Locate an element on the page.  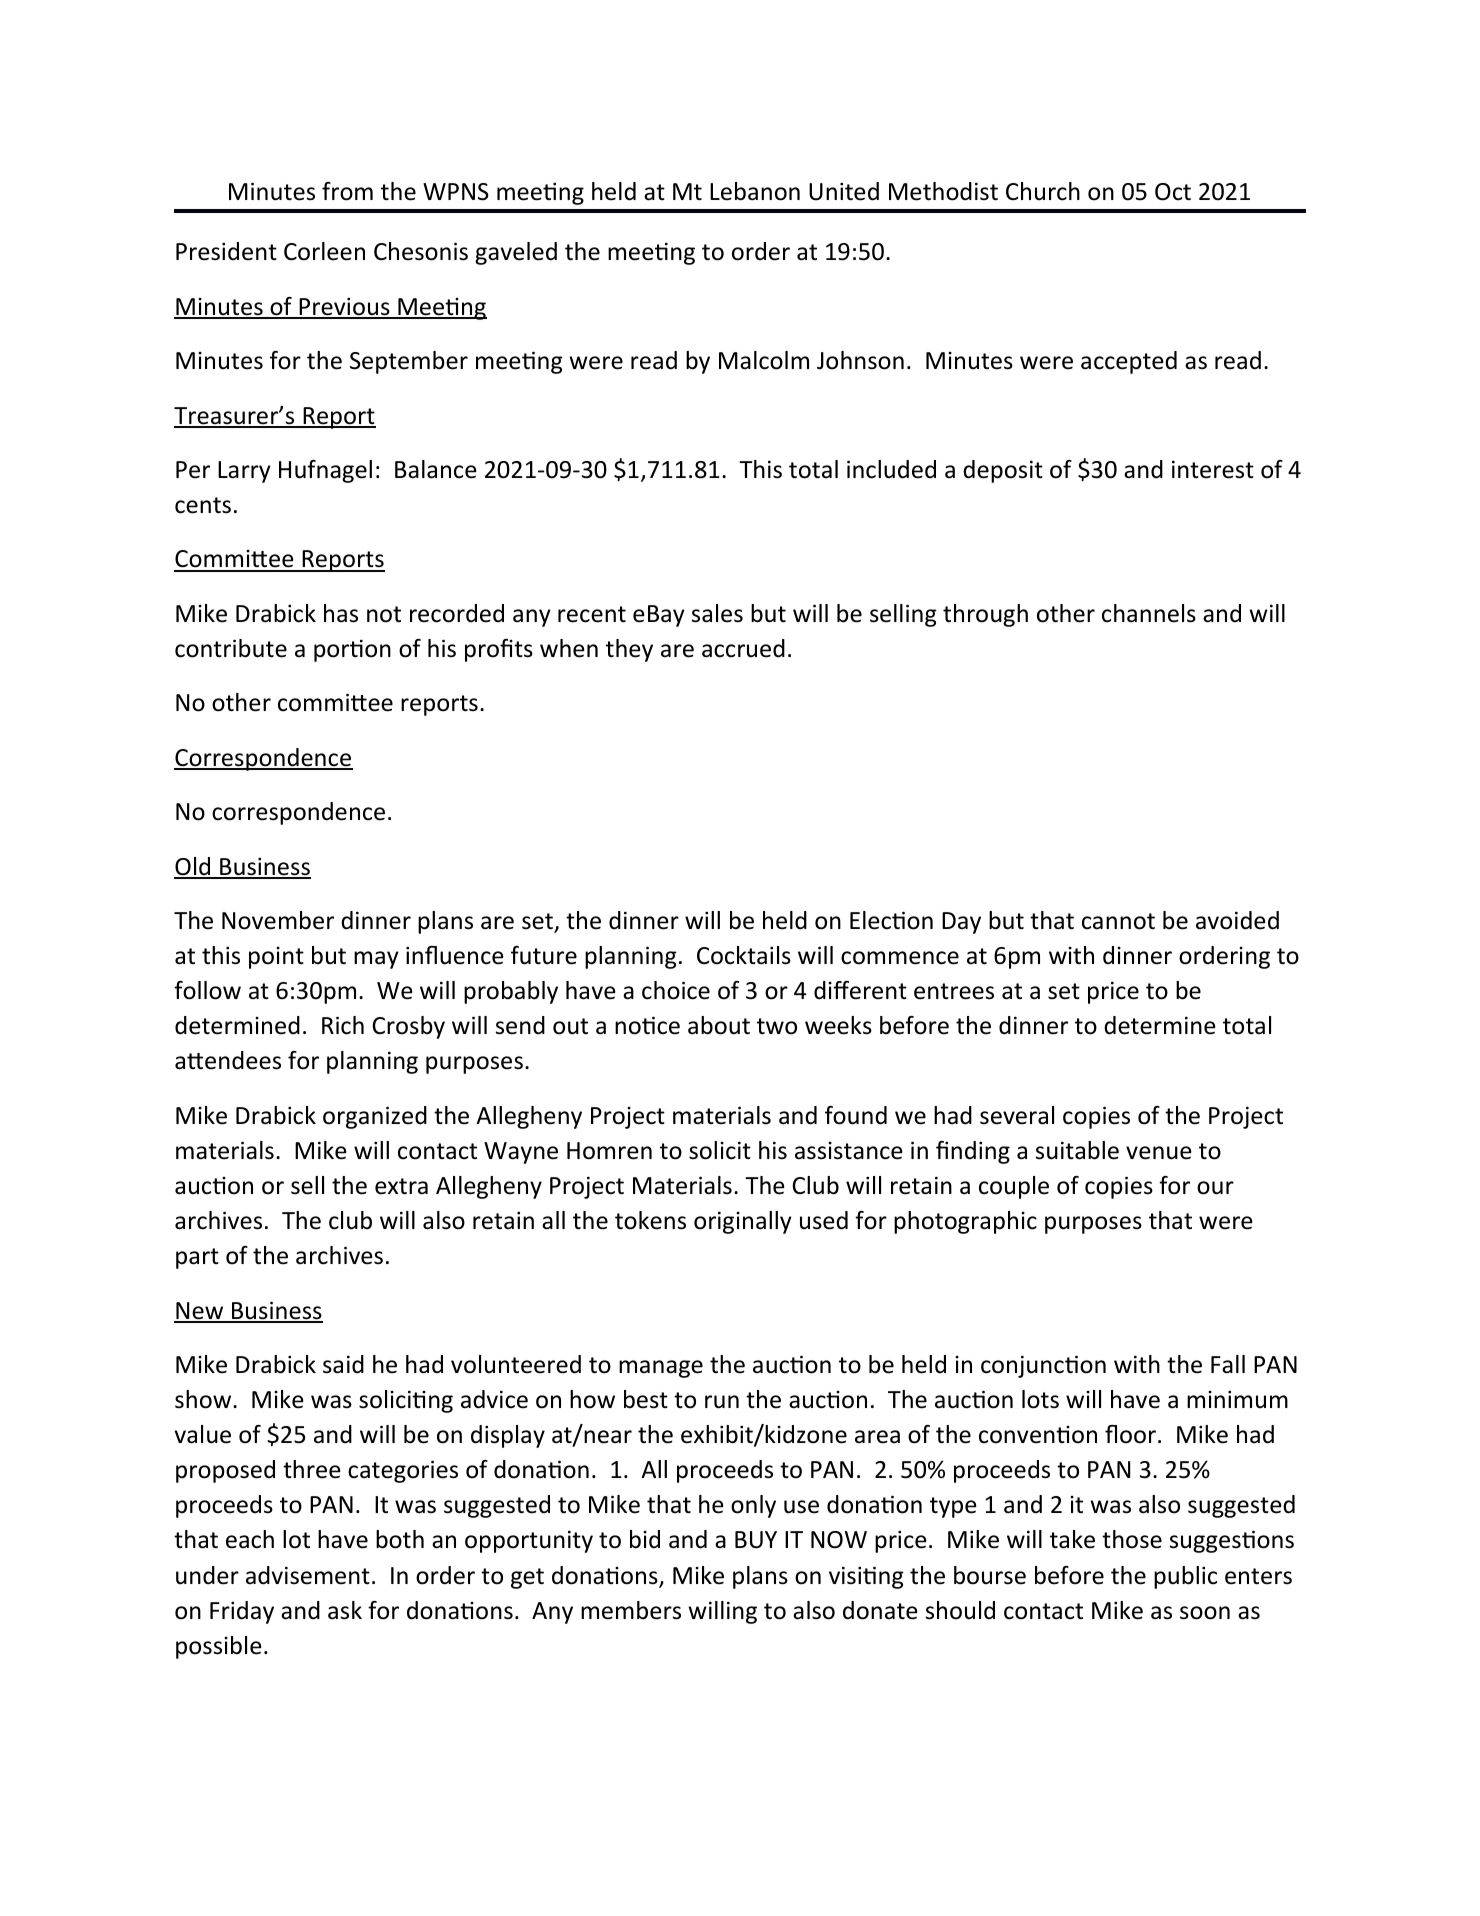
has is located at coordinates (341, 613).
